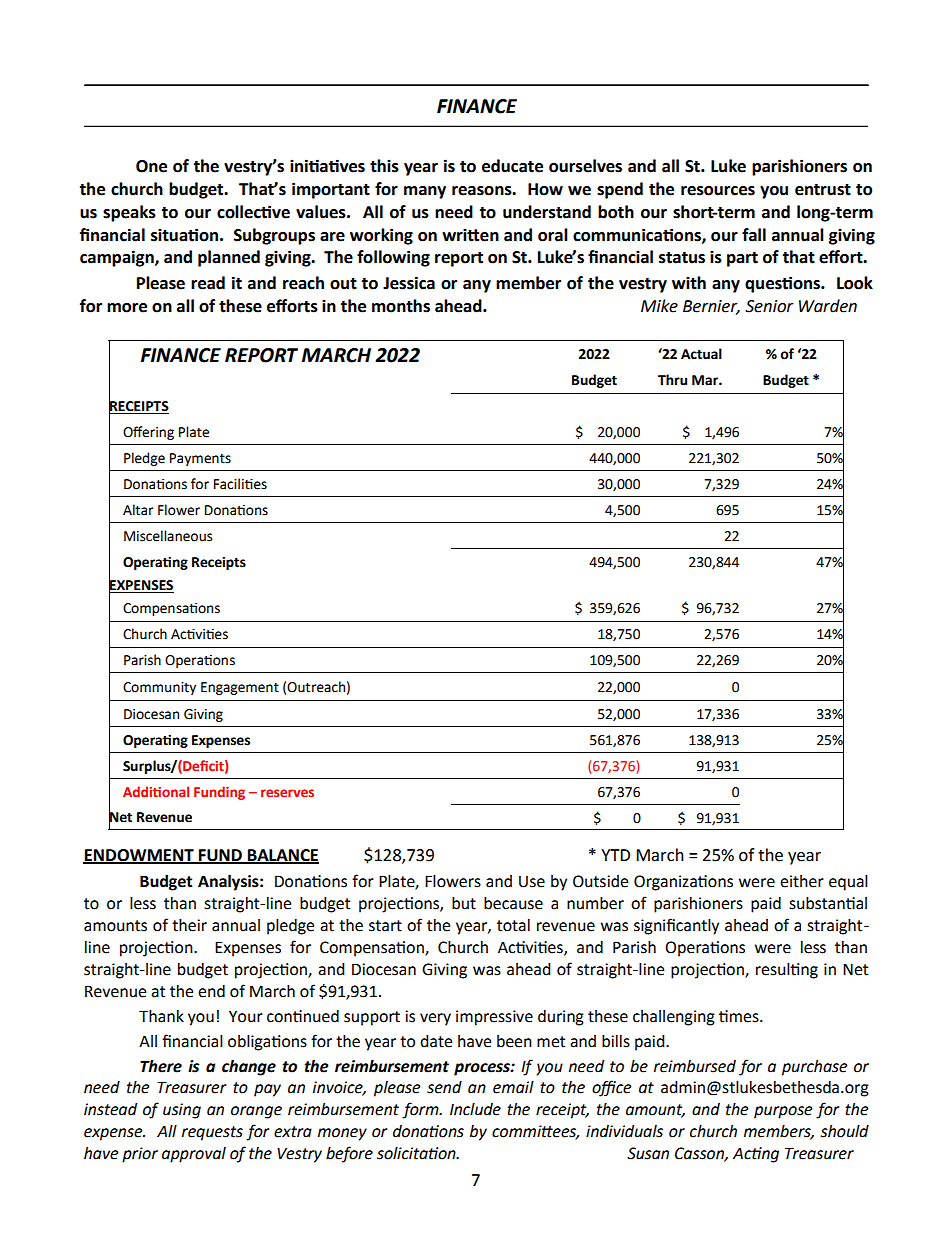 The image size is (952, 1233). What do you see at coordinates (168, 536) in the screenshot?
I see `Miscellaneous` at bounding box center [168, 536].
